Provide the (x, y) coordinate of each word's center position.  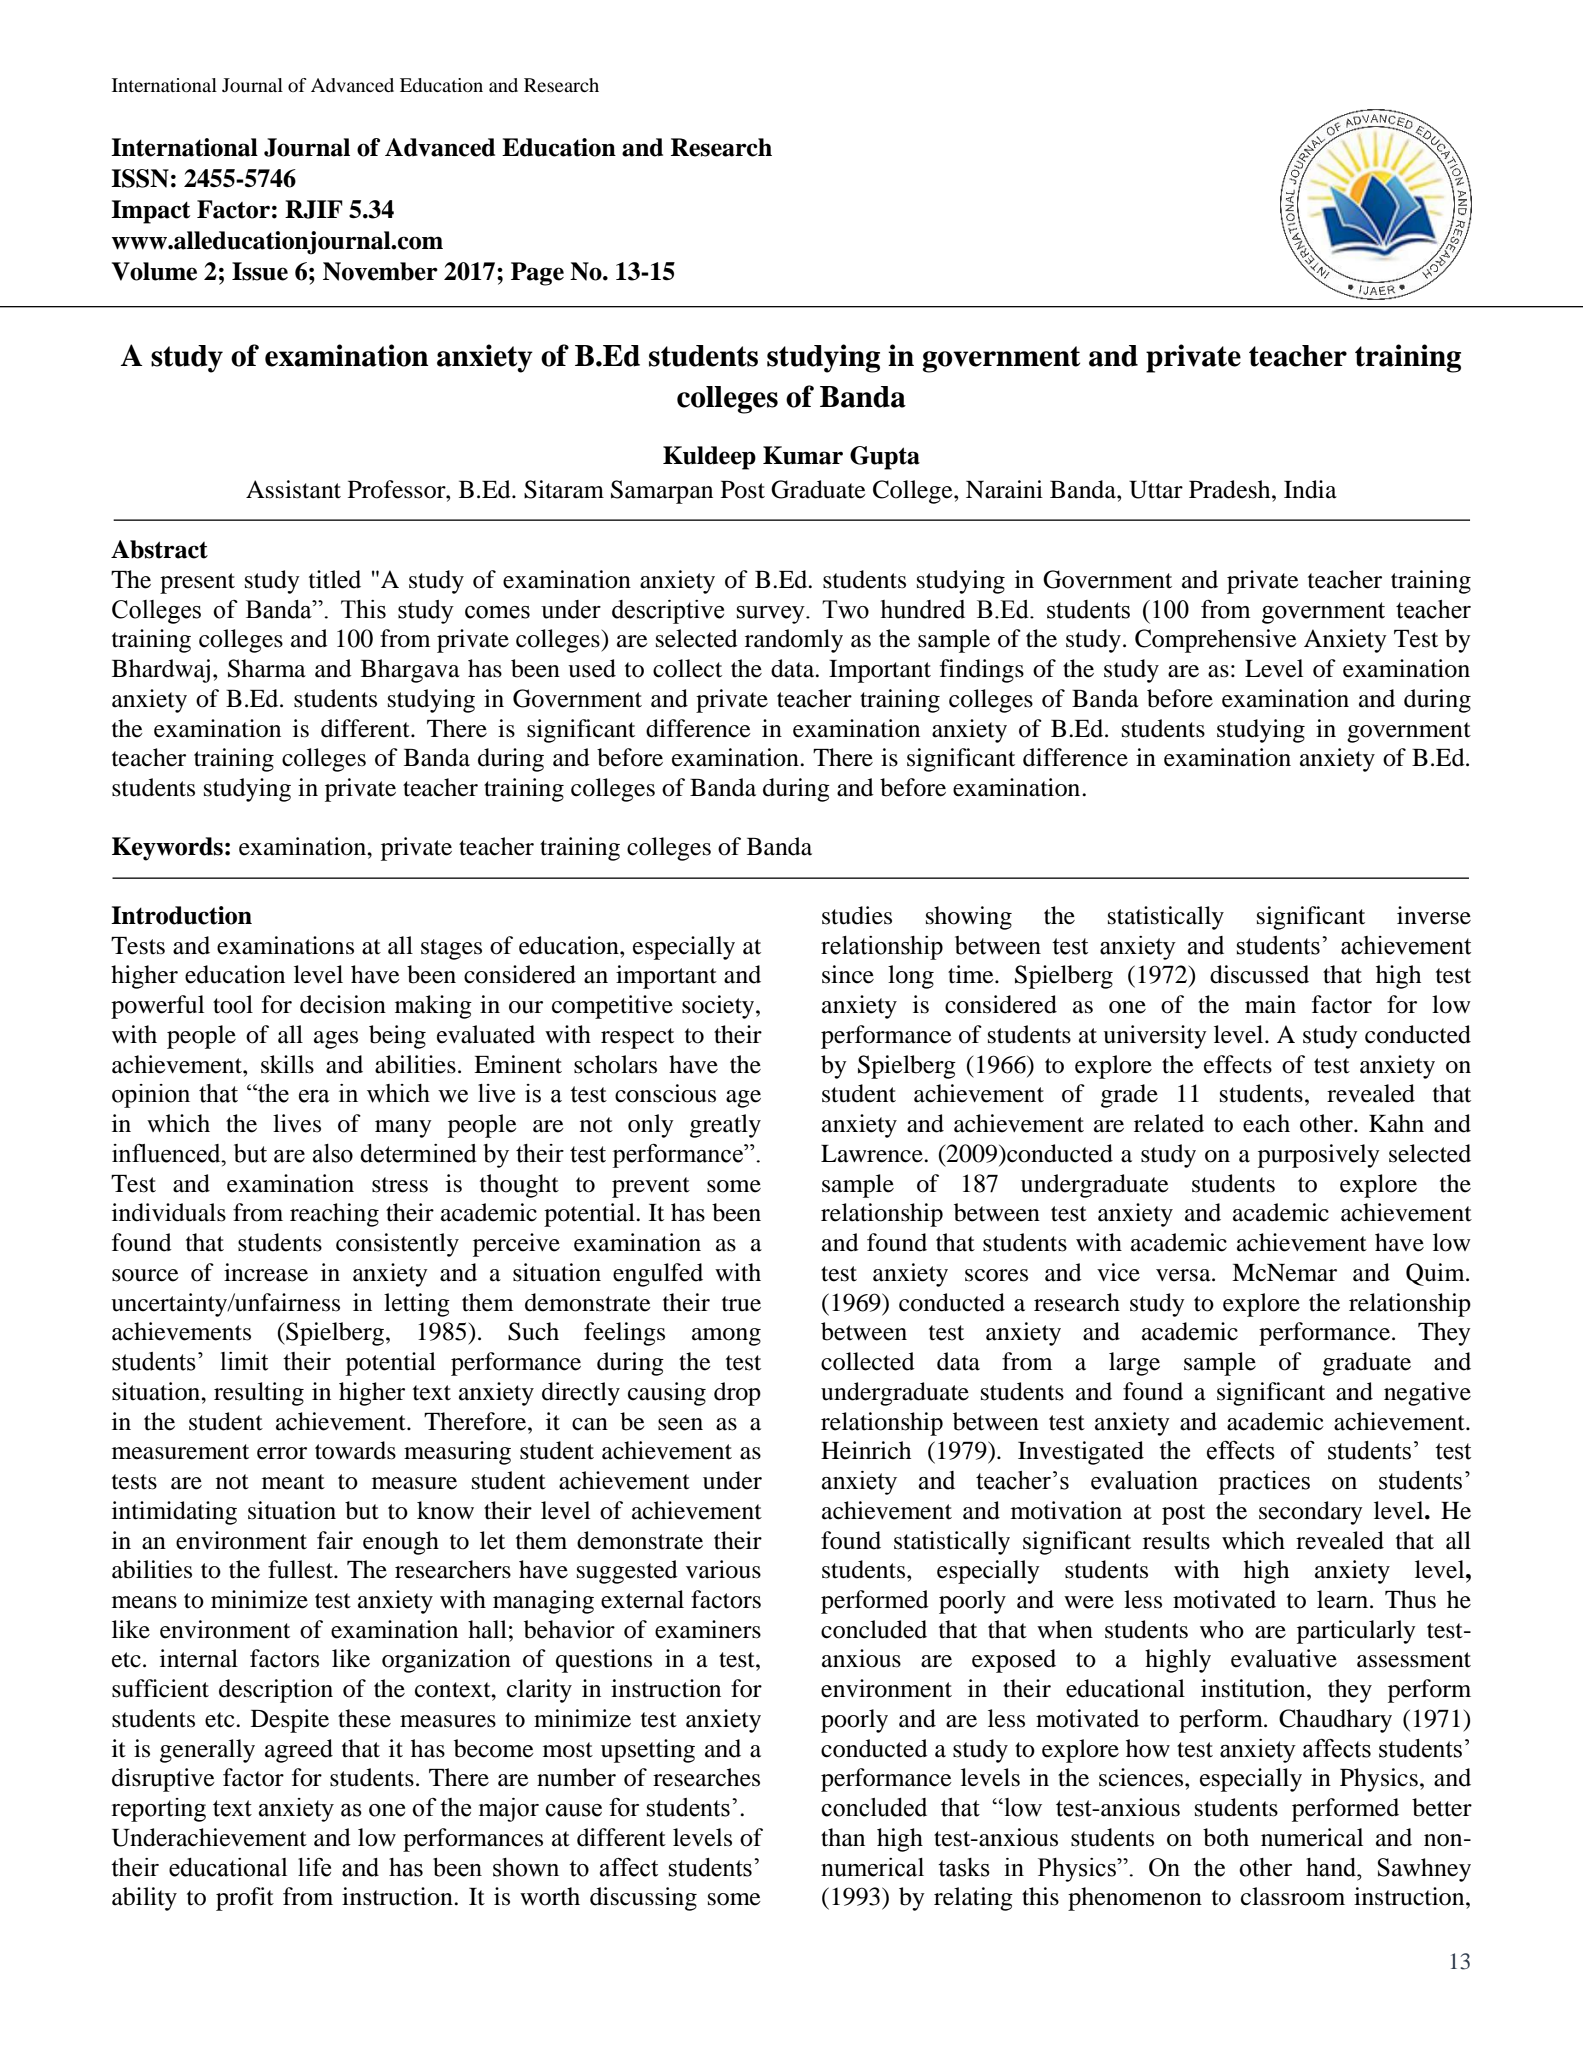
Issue (260, 271)
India (1310, 489)
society (719, 1007)
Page (537, 274)
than (843, 1837)
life (314, 1867)
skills (287, 1064)
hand (1332, 1867)
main (1270, 1004)
